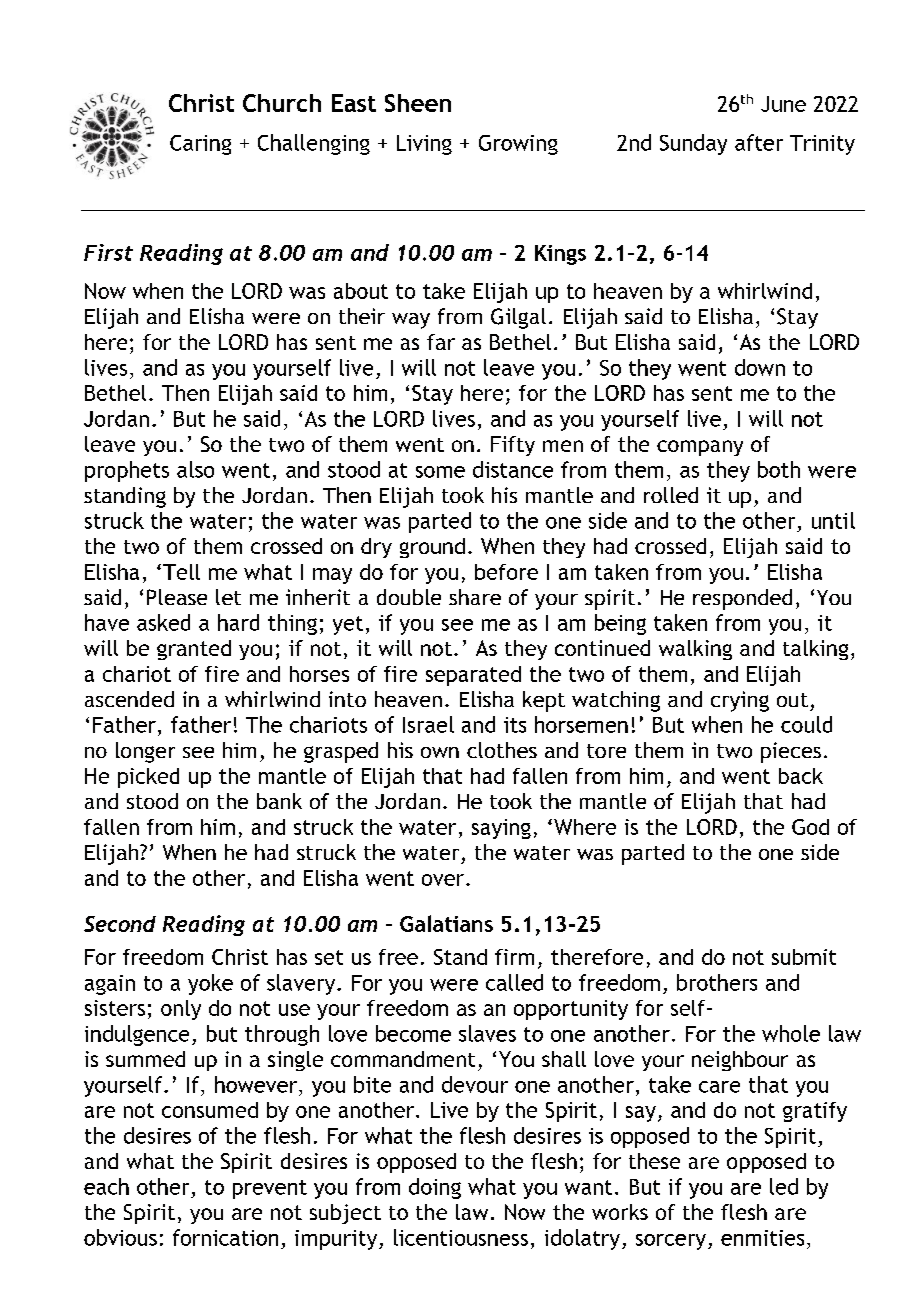 The height and width of the page is (1308, 924). Describe the element at coordinates (200, 145) in the page. I see `Caring` at that location.
